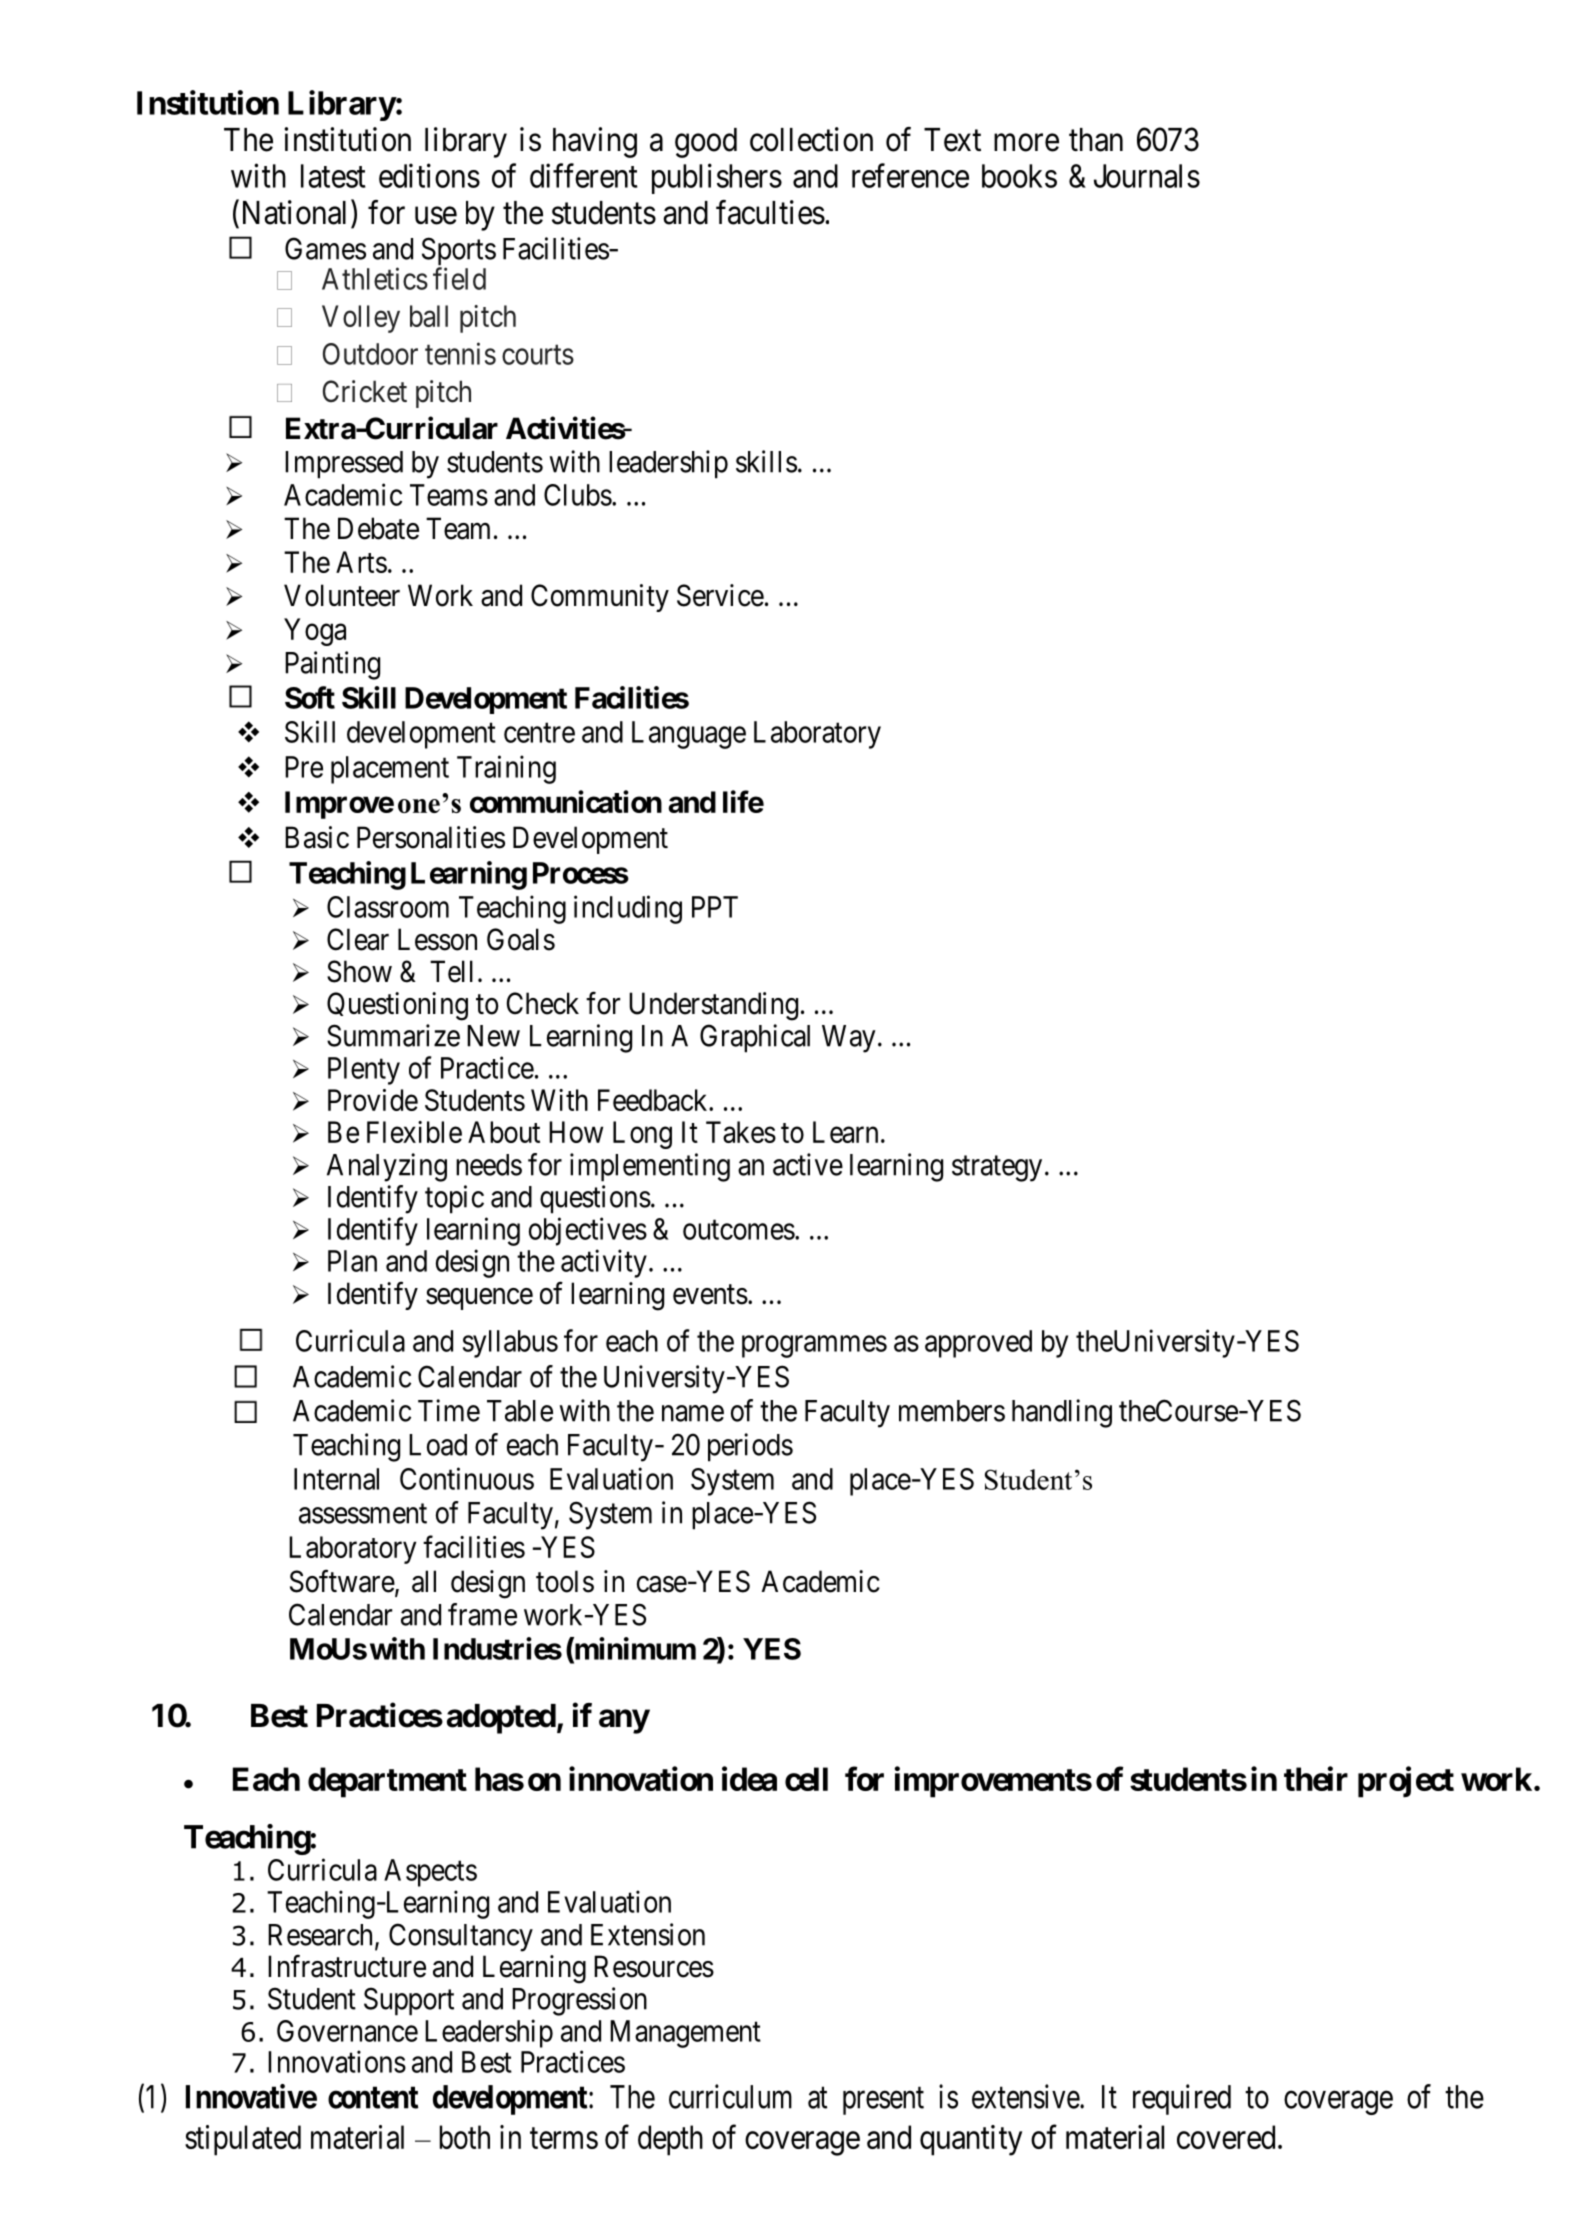  What do you see at coordinates (1096, 140) in the page?
I see `than` at bounding box center [1096, 140].
